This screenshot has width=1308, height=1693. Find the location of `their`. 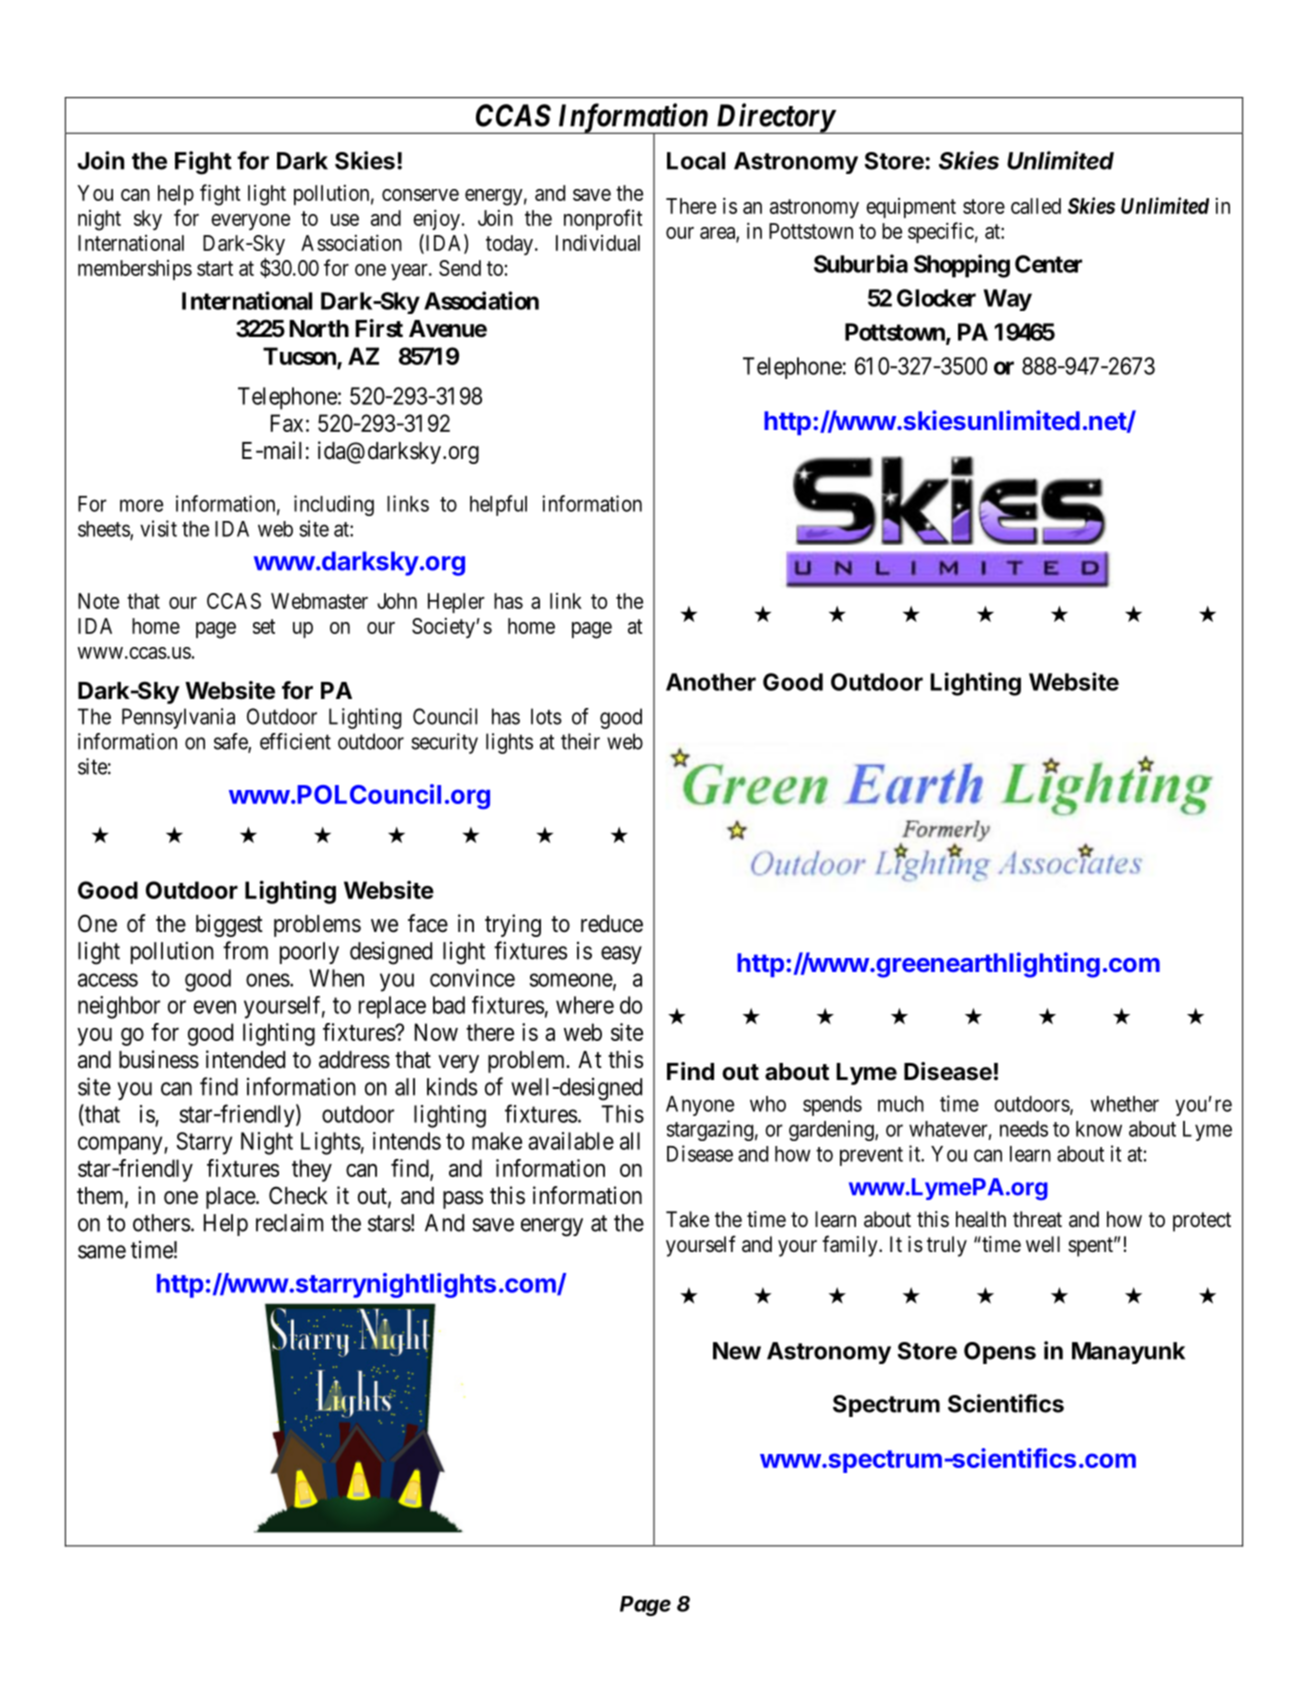

their is located at coordinates (580, 741).
